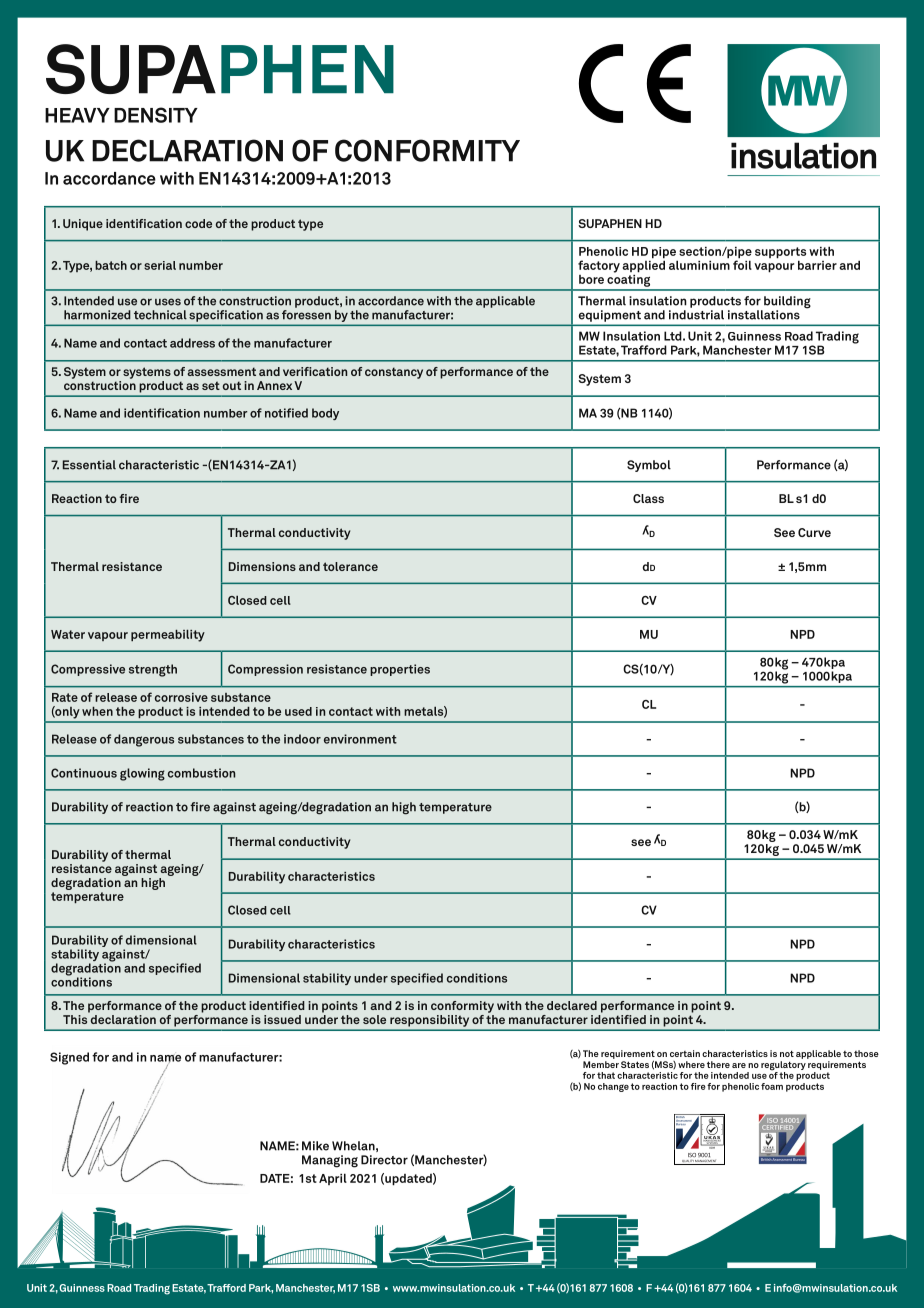  I want to click on Essential, so click(89, 465).
